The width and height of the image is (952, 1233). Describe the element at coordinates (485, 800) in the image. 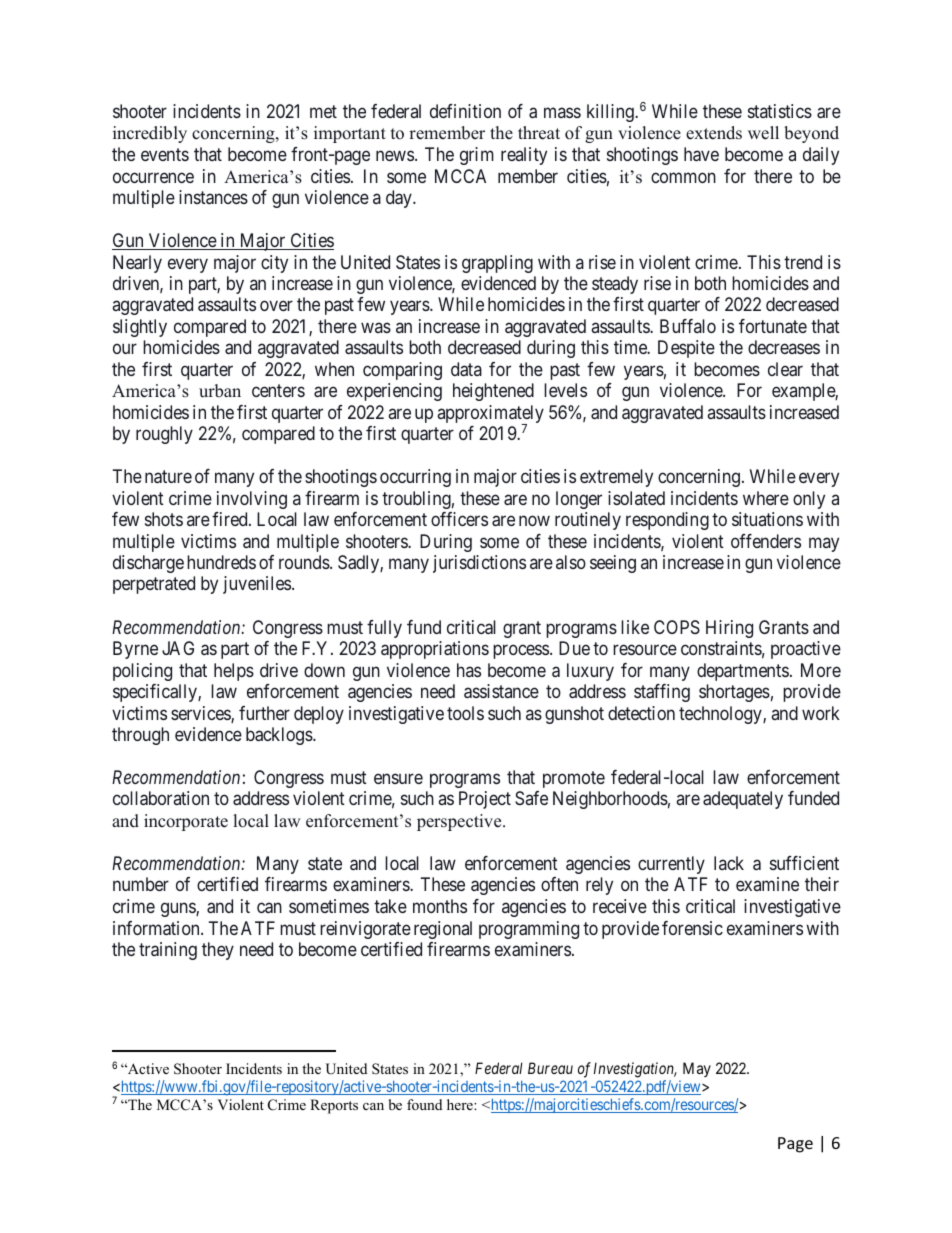

I see `Project` at that location.
